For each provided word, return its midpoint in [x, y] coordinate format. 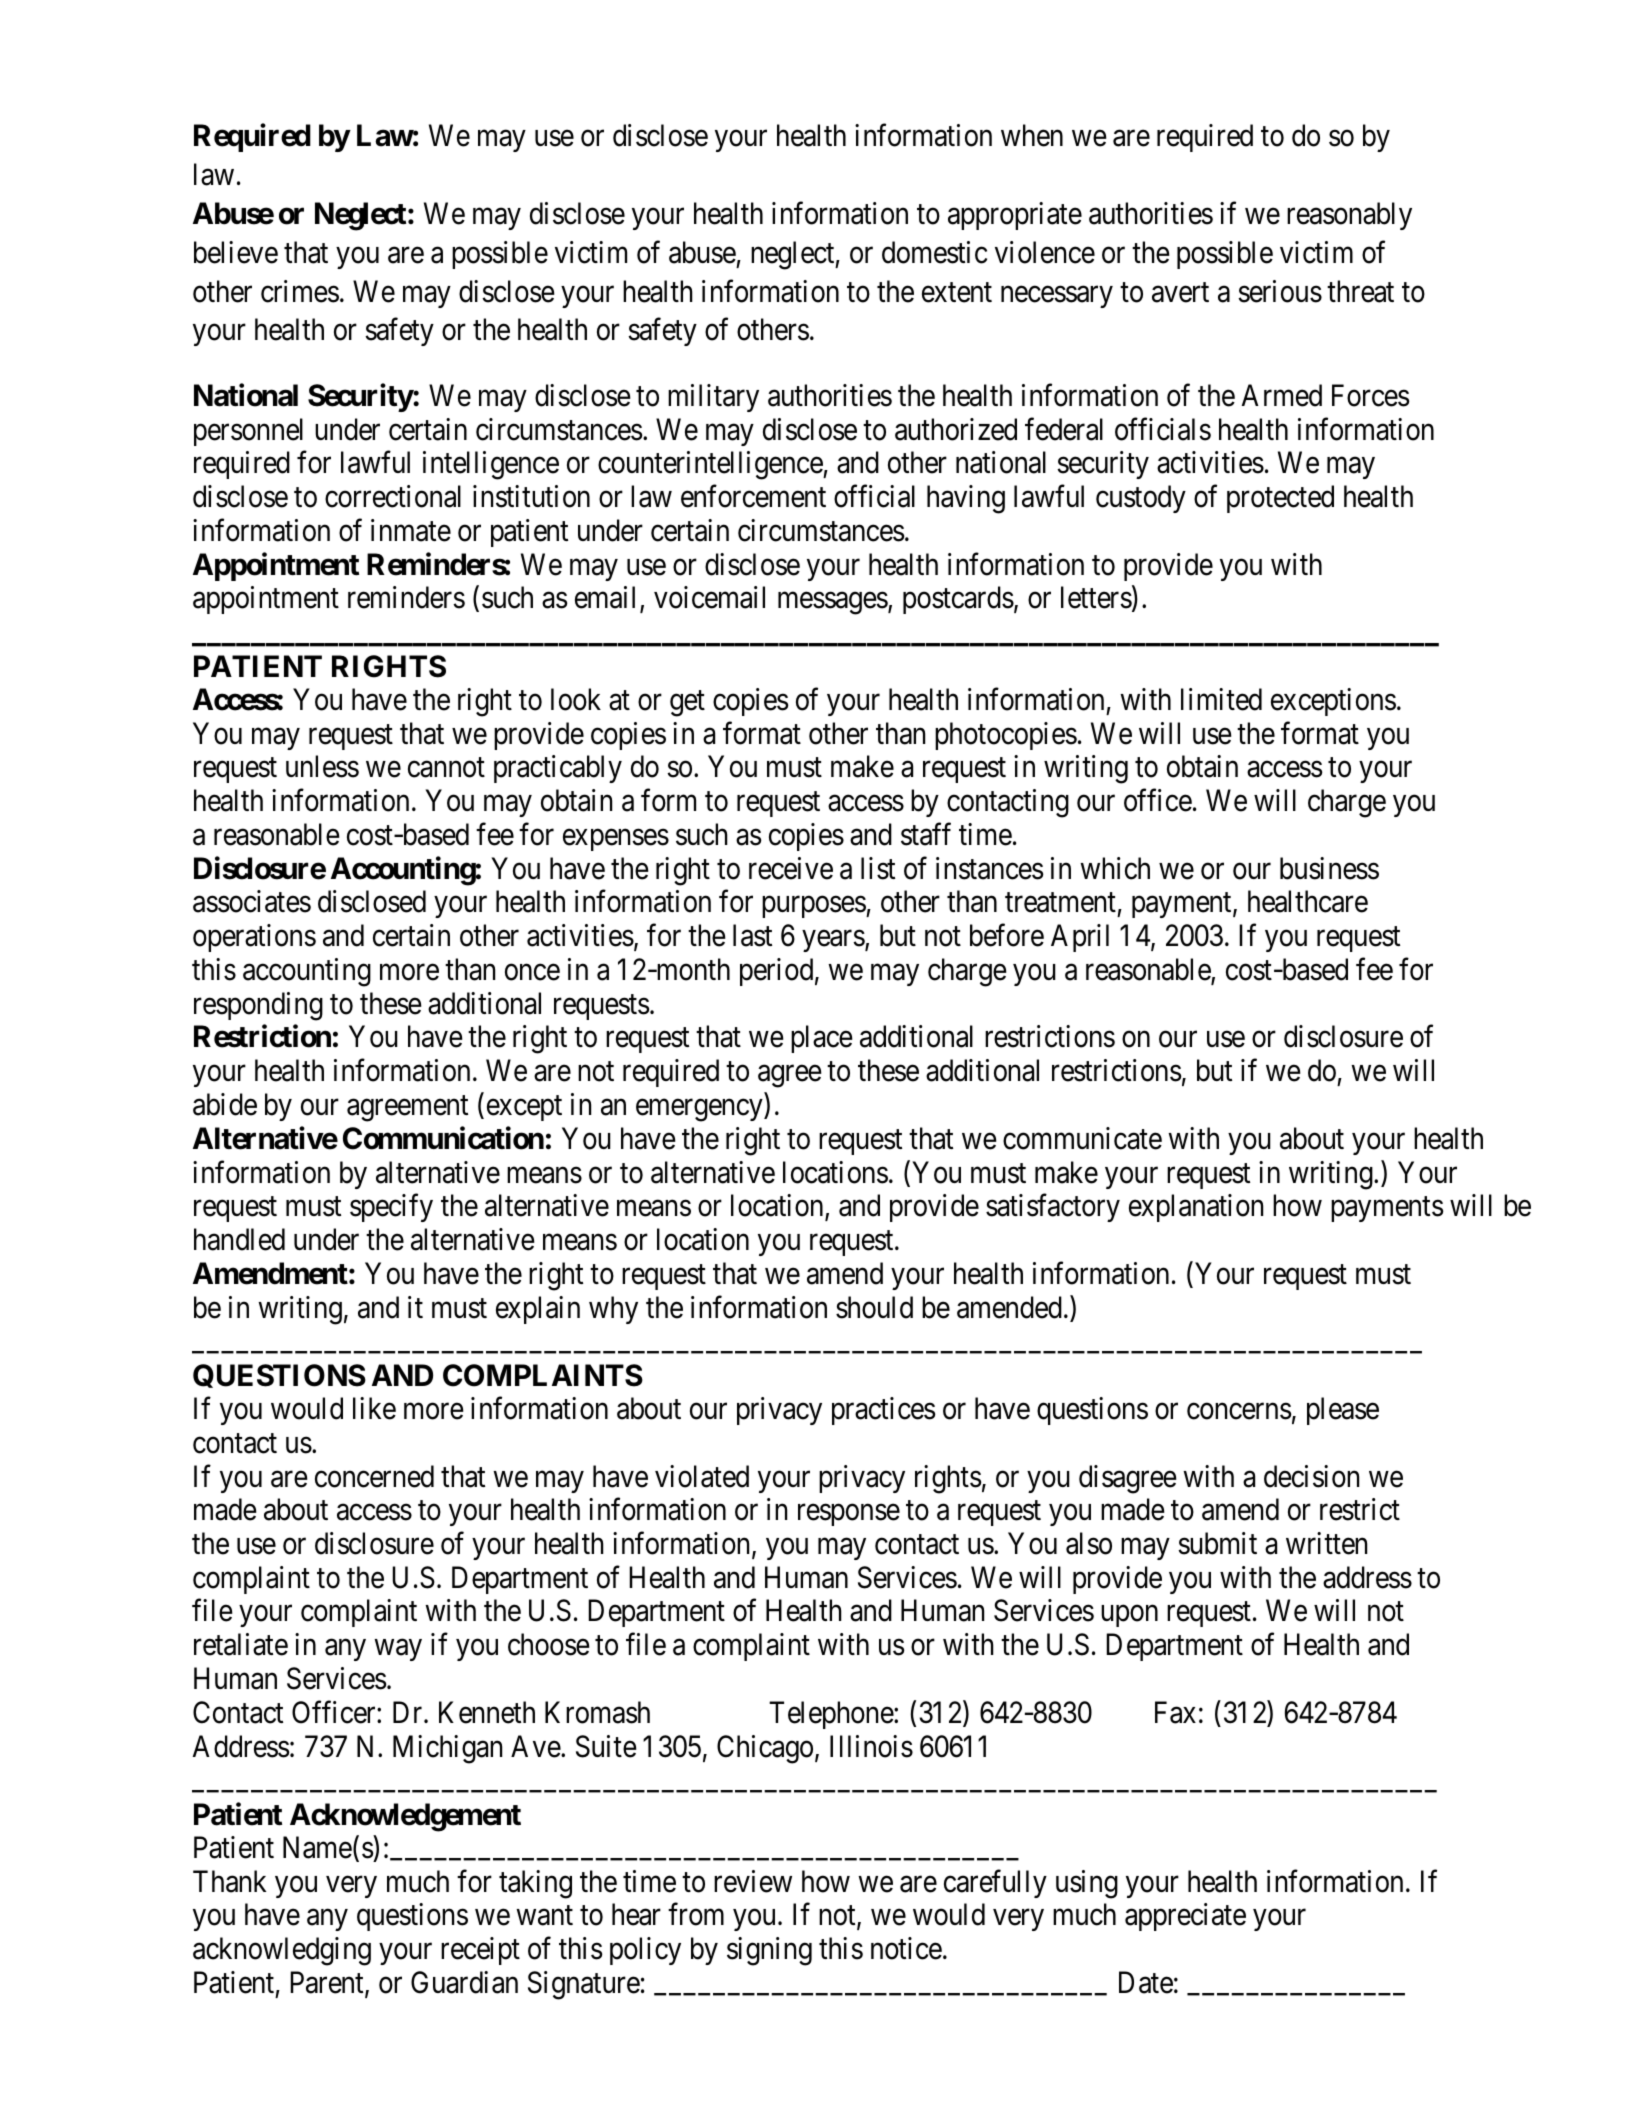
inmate [411, 530]
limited [1221, 699]
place [822, 1039]
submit [1217, 1543]
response [849, 1515]
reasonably [1349, 216]
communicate [1082, 1138]
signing [769, 1951]
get [687, 704]
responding [258, 1006]
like [374, 1408]
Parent [328, 1984]
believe [236, 252]
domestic [934, 252]
